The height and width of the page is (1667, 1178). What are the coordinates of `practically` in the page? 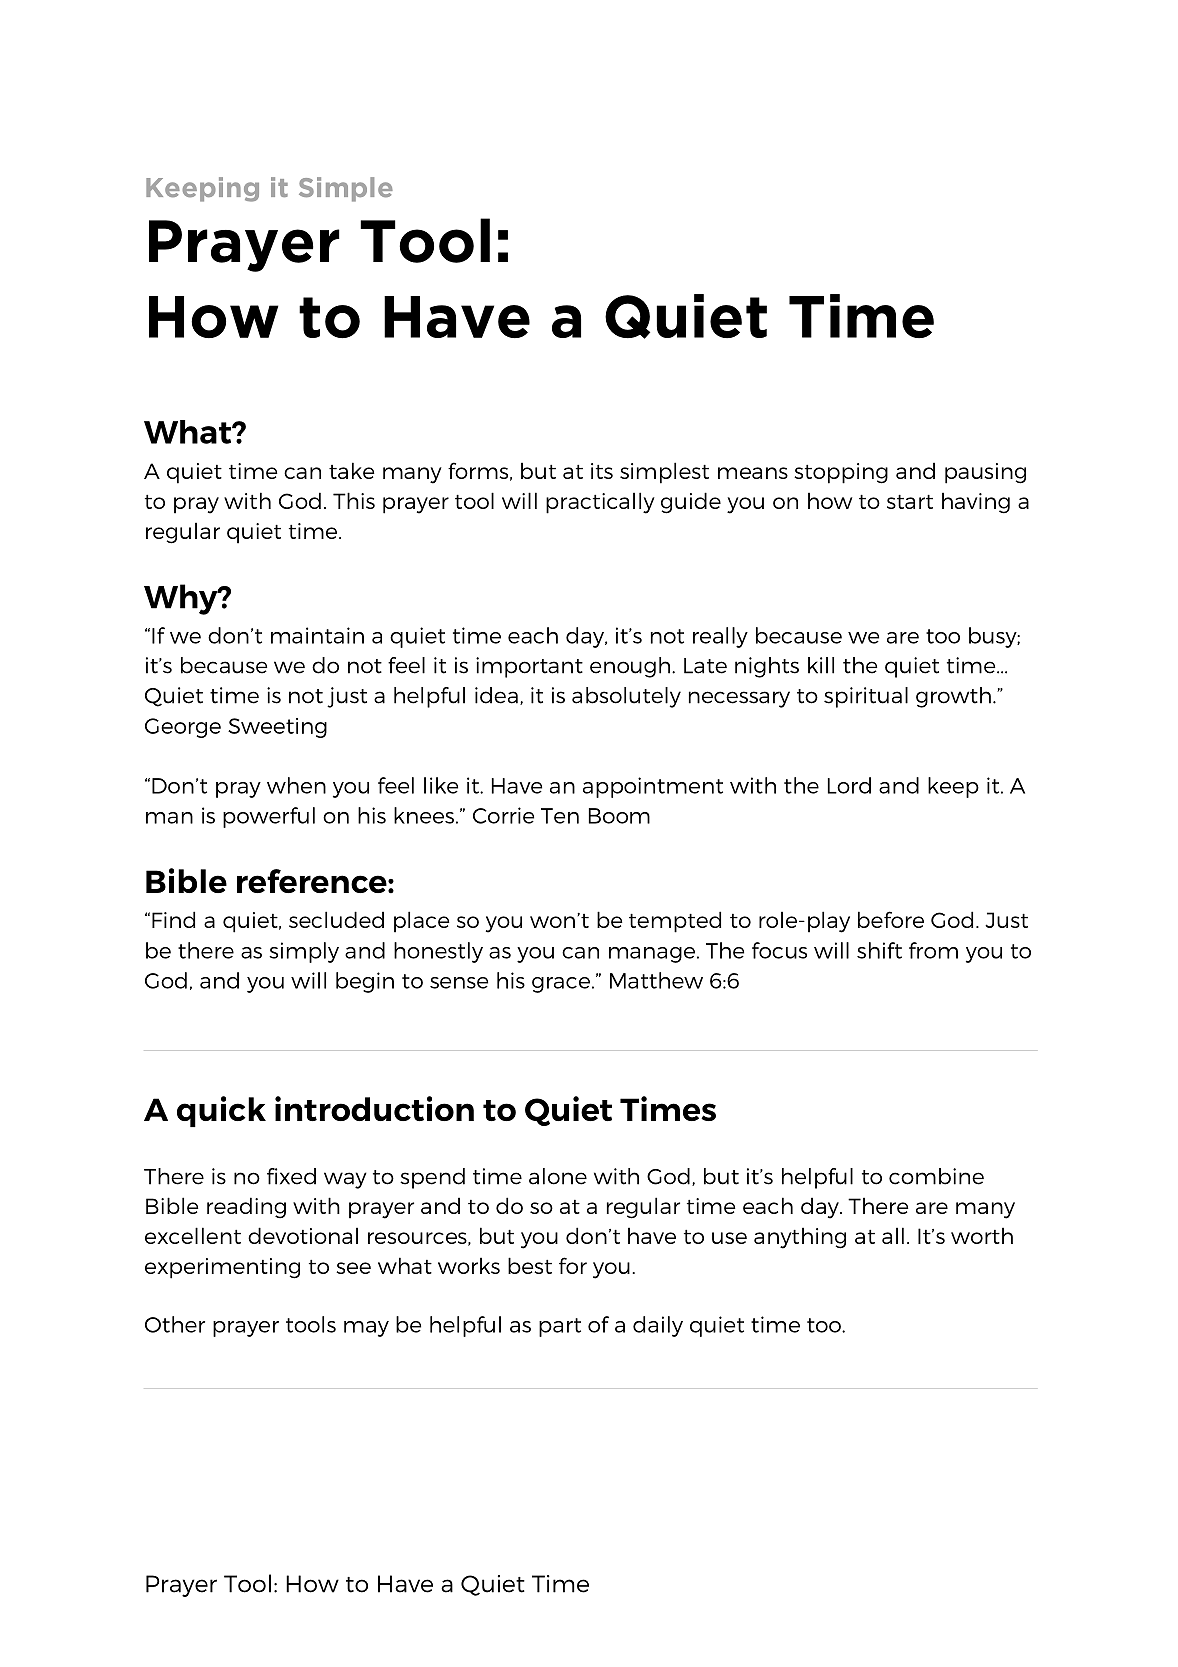 It's located at (600, 503).
